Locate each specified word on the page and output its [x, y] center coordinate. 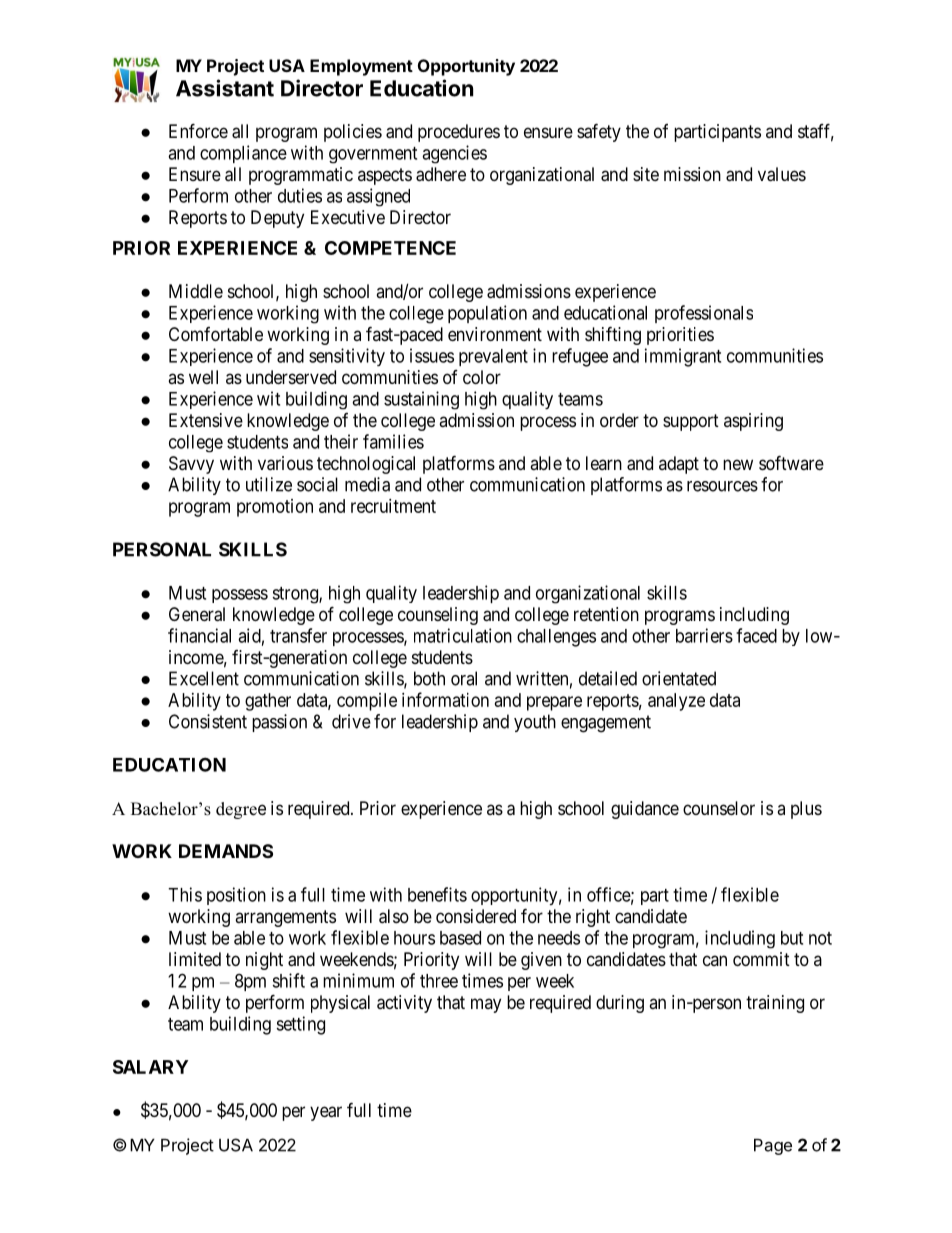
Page [773, 1147]
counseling [438, 616]
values [782, 174]
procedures [459, 133]
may [486, 1005]
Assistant [225, 88]
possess [240, 596]
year [326, 1113]
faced [756, 635]
